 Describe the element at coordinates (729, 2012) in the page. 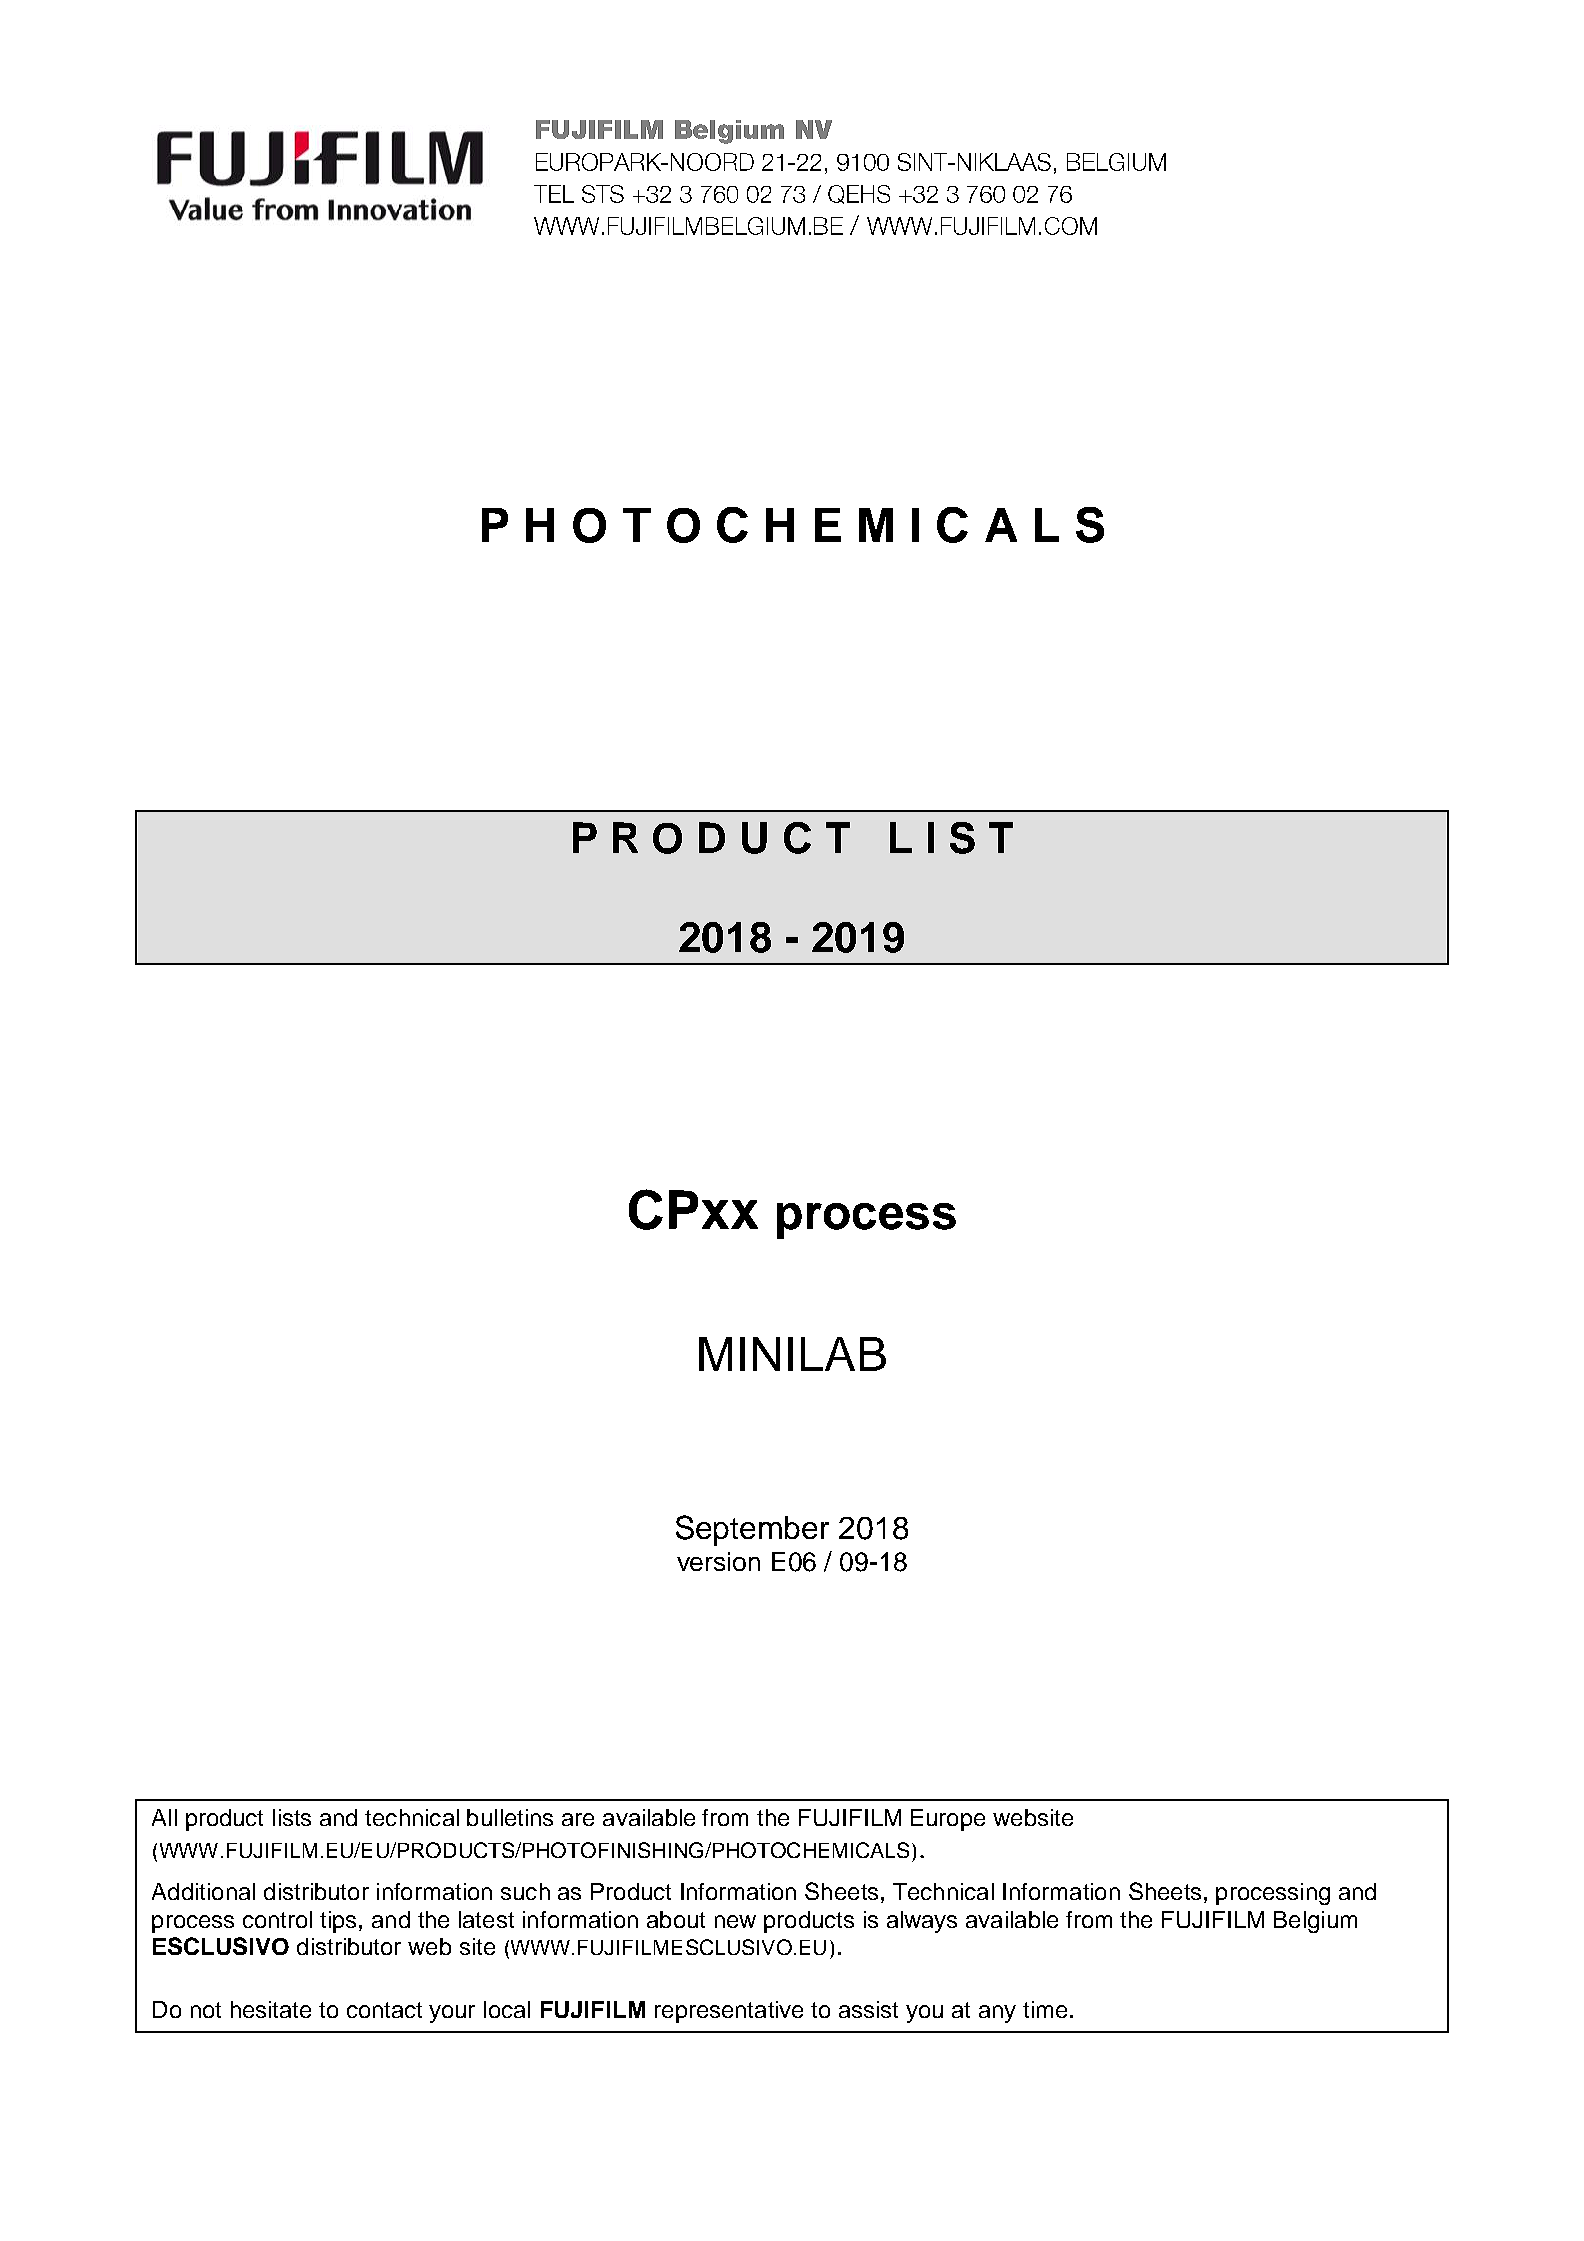

I see `representative` at that location.
